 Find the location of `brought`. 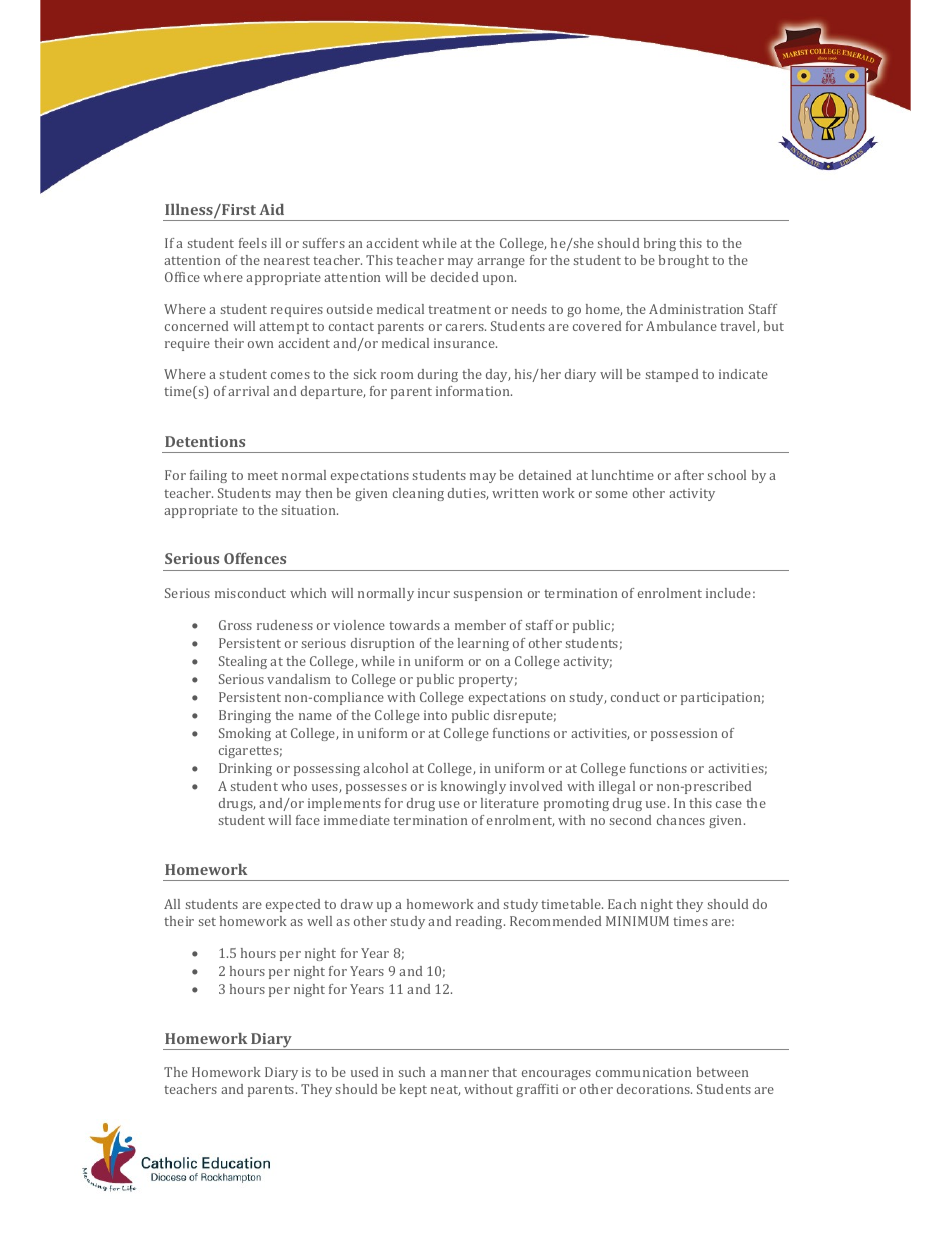

brought is located at coordinates (684, 261).
